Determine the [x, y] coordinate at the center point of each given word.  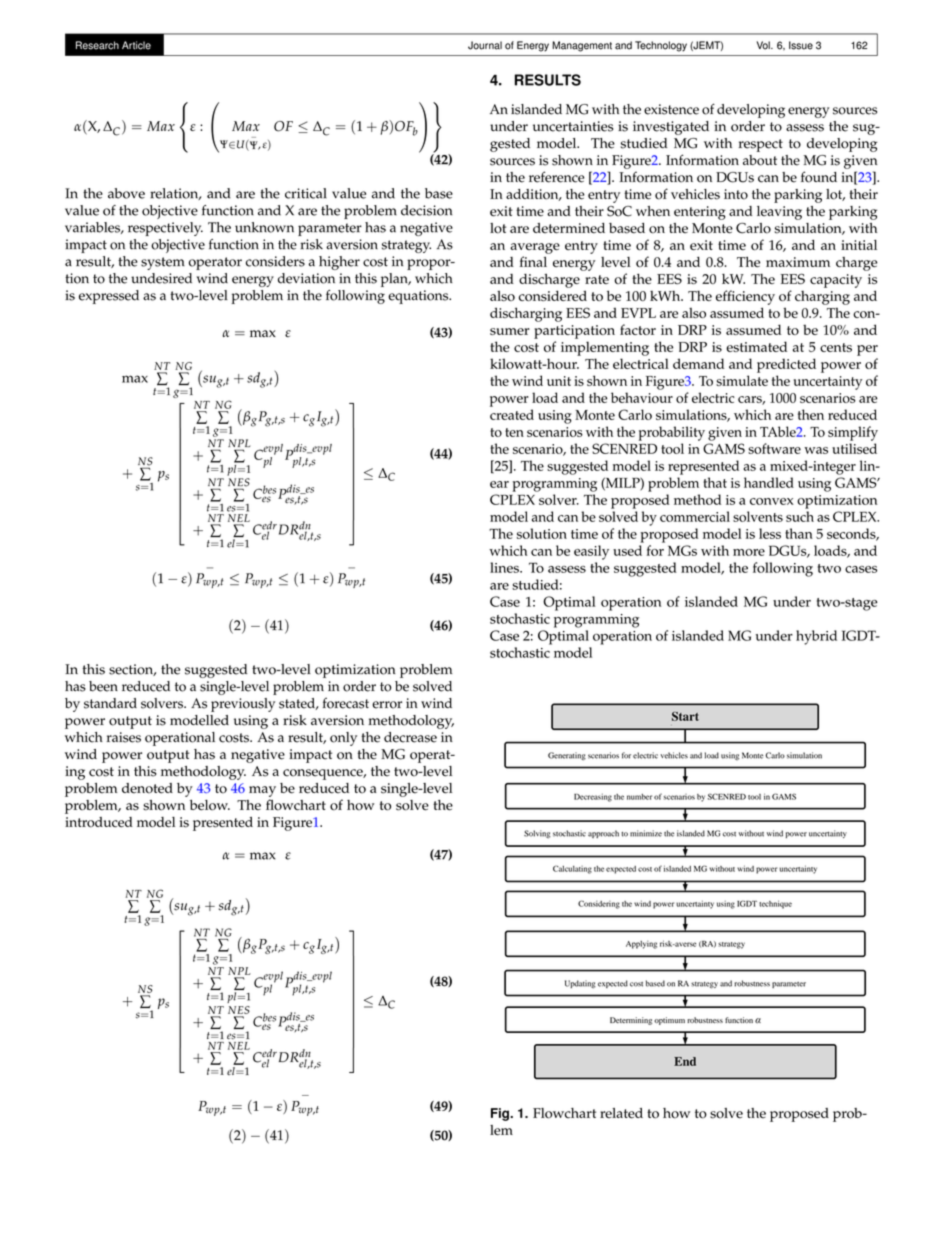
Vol [764, 45]
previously [243, 705]
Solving [537, 834]
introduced [99, 822]
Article [136, 45]
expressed [109, 297]
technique [775, 904]
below [210, 805]
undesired [161, 278]
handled [769, 482]
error [387, 705]
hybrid [816, 637]
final [533, 261]
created [512, 414]
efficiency [745, 297]
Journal [485, 45]
